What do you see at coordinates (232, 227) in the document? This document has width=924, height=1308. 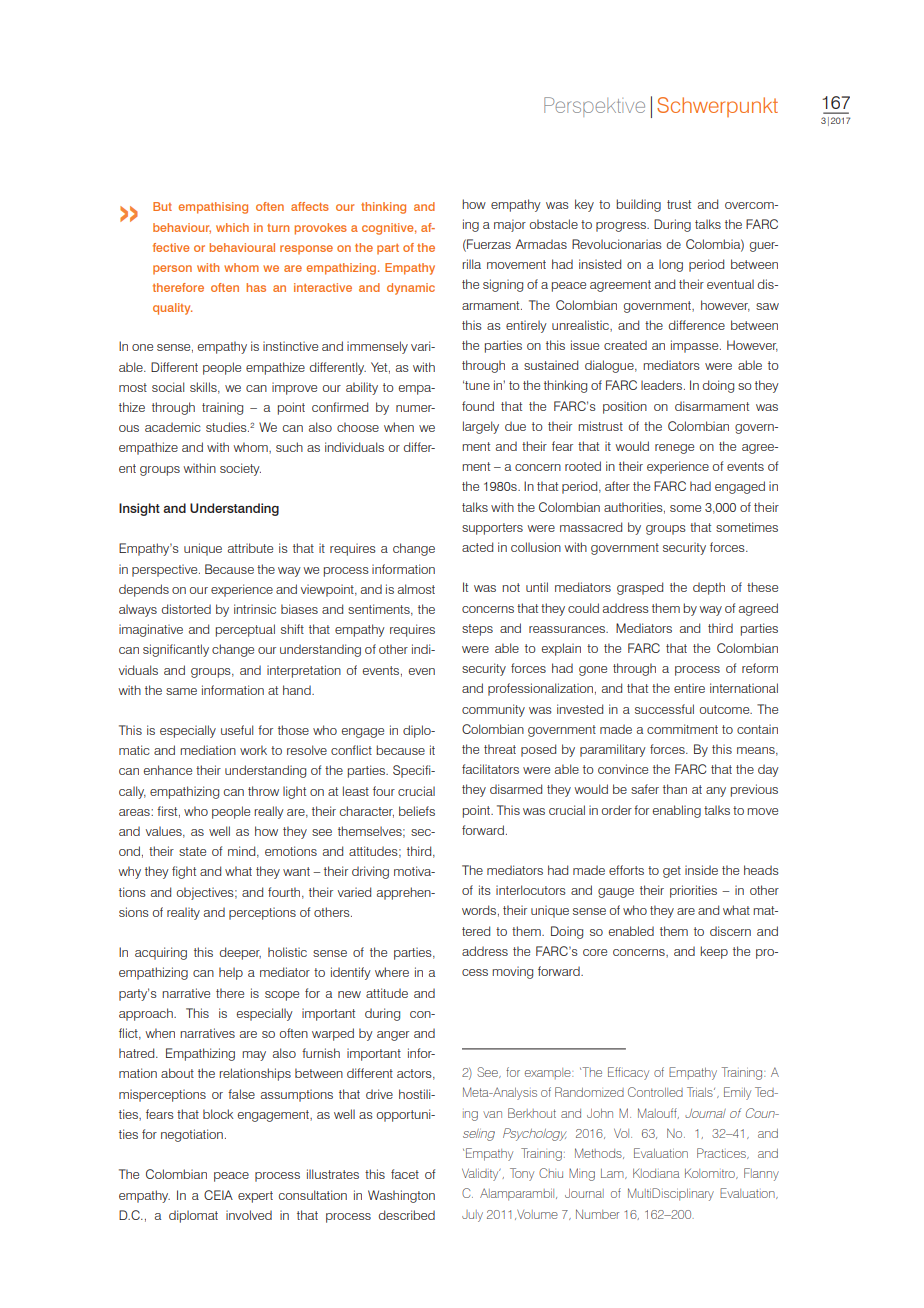 I see `which` at bounding box center [232, 227].
